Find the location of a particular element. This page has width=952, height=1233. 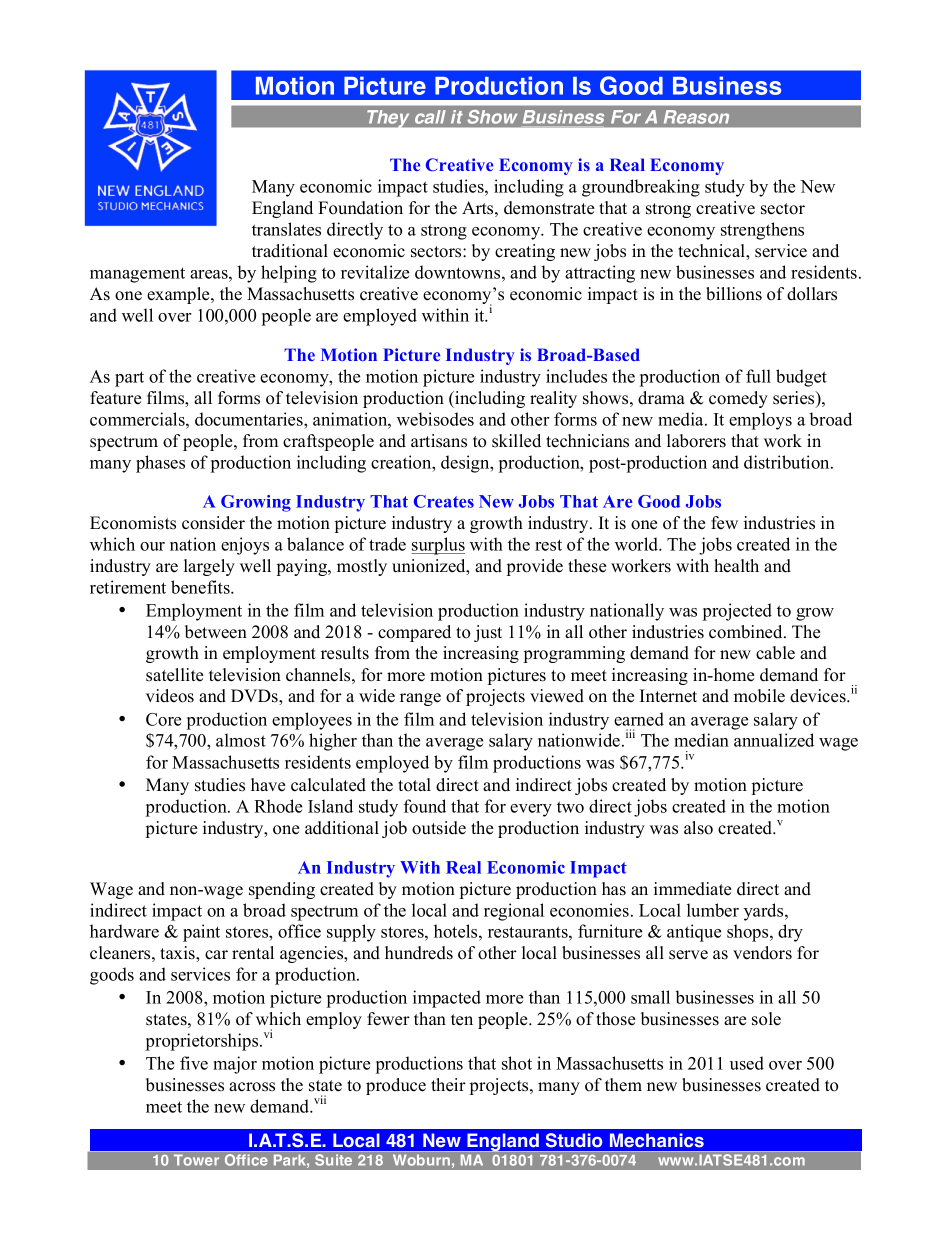

call is located at coordinates (430, 117).
